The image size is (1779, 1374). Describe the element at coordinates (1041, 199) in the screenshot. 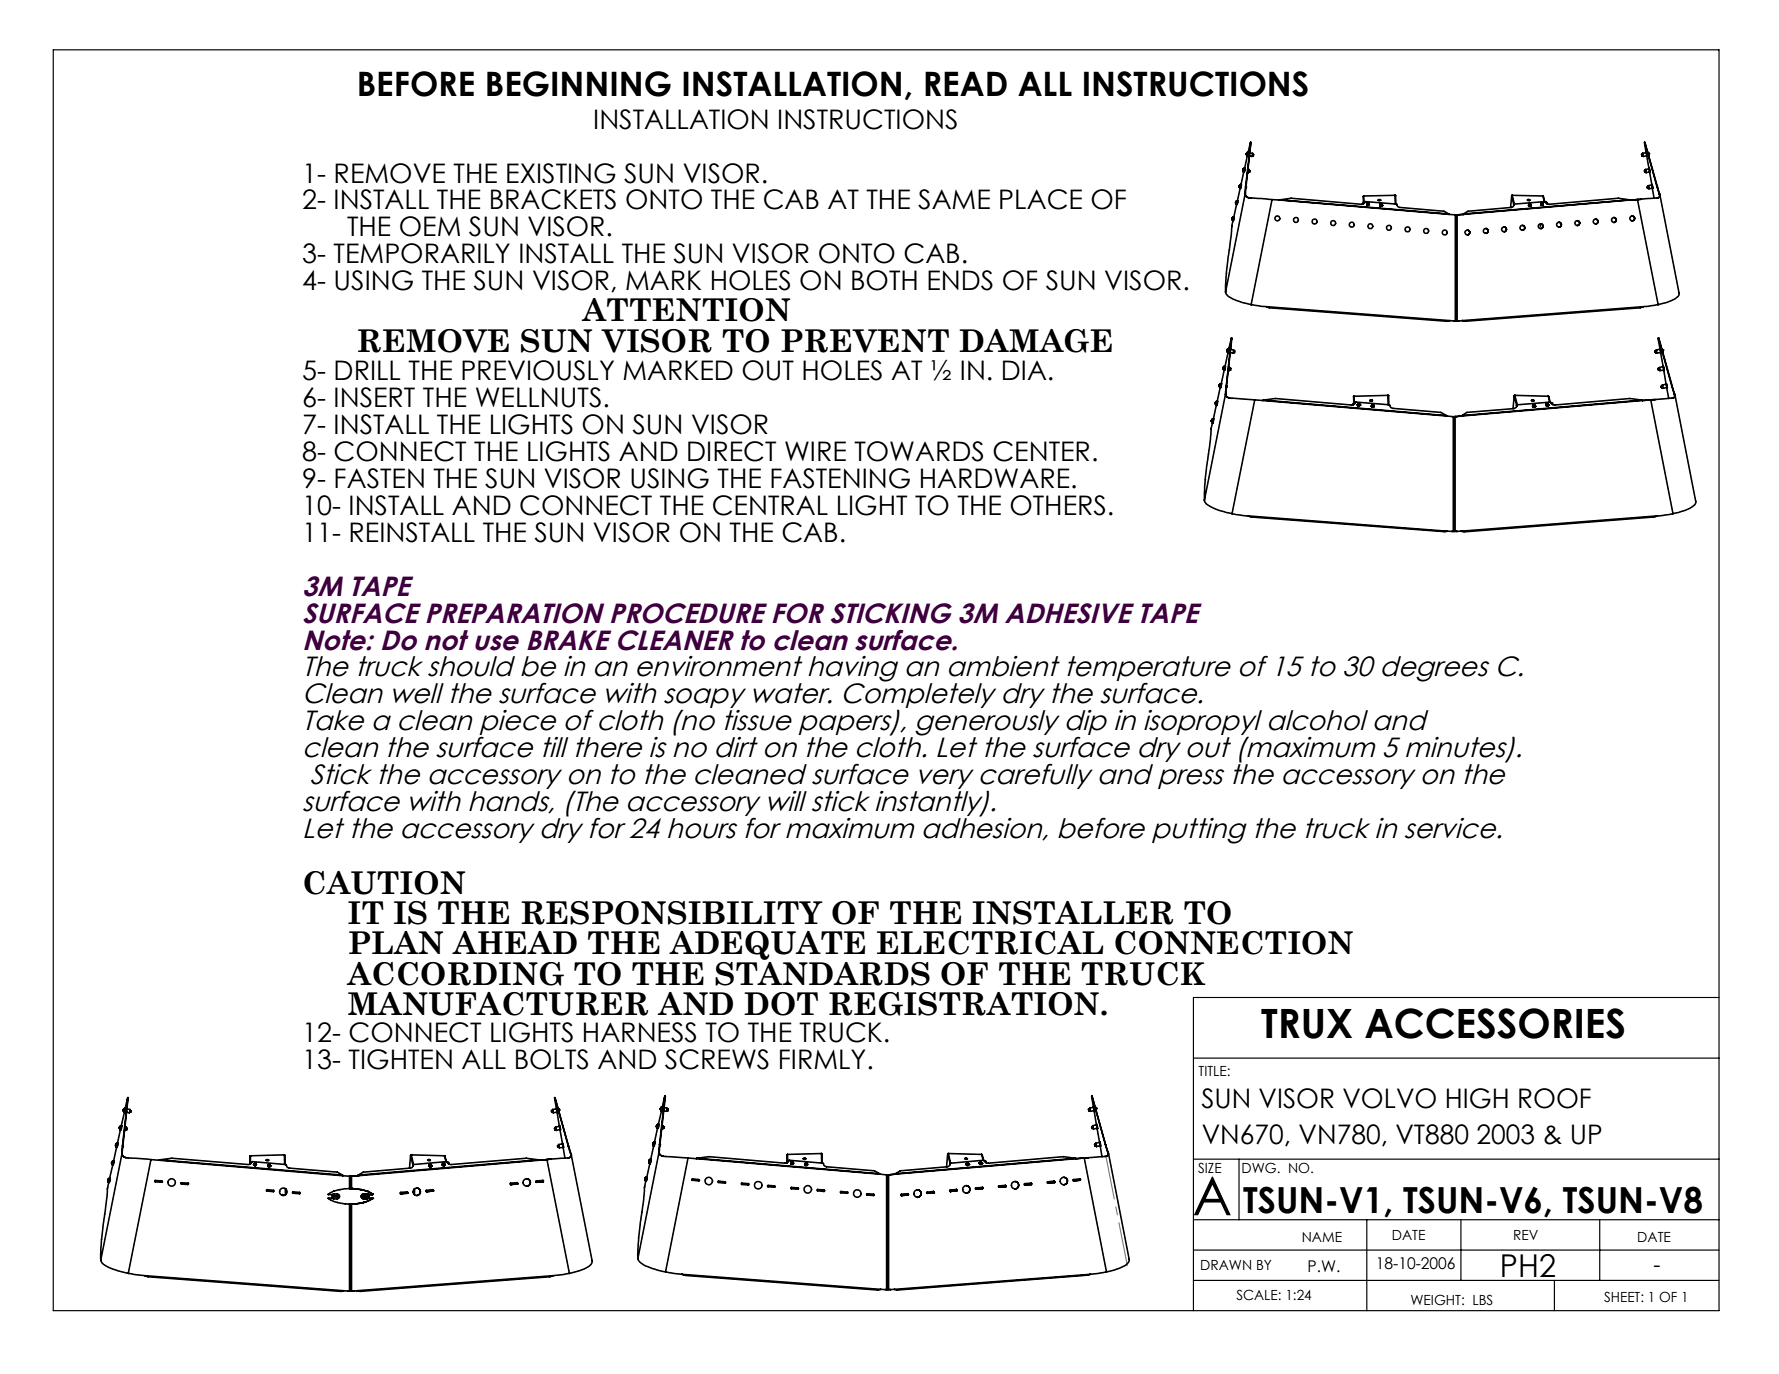

I see `PLACE` at that location.
